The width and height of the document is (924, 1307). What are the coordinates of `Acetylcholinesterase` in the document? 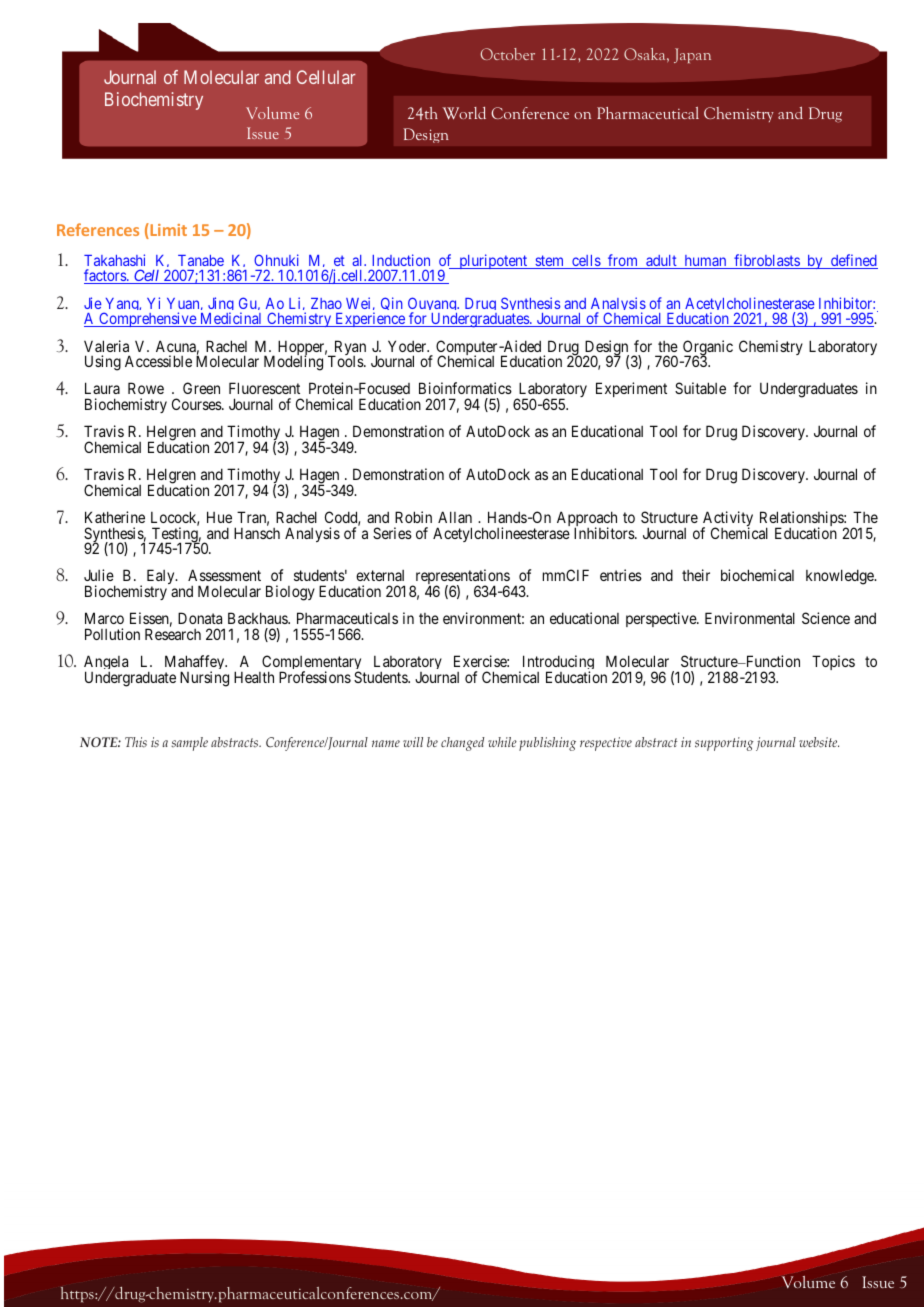 It's located at (750, 306).
